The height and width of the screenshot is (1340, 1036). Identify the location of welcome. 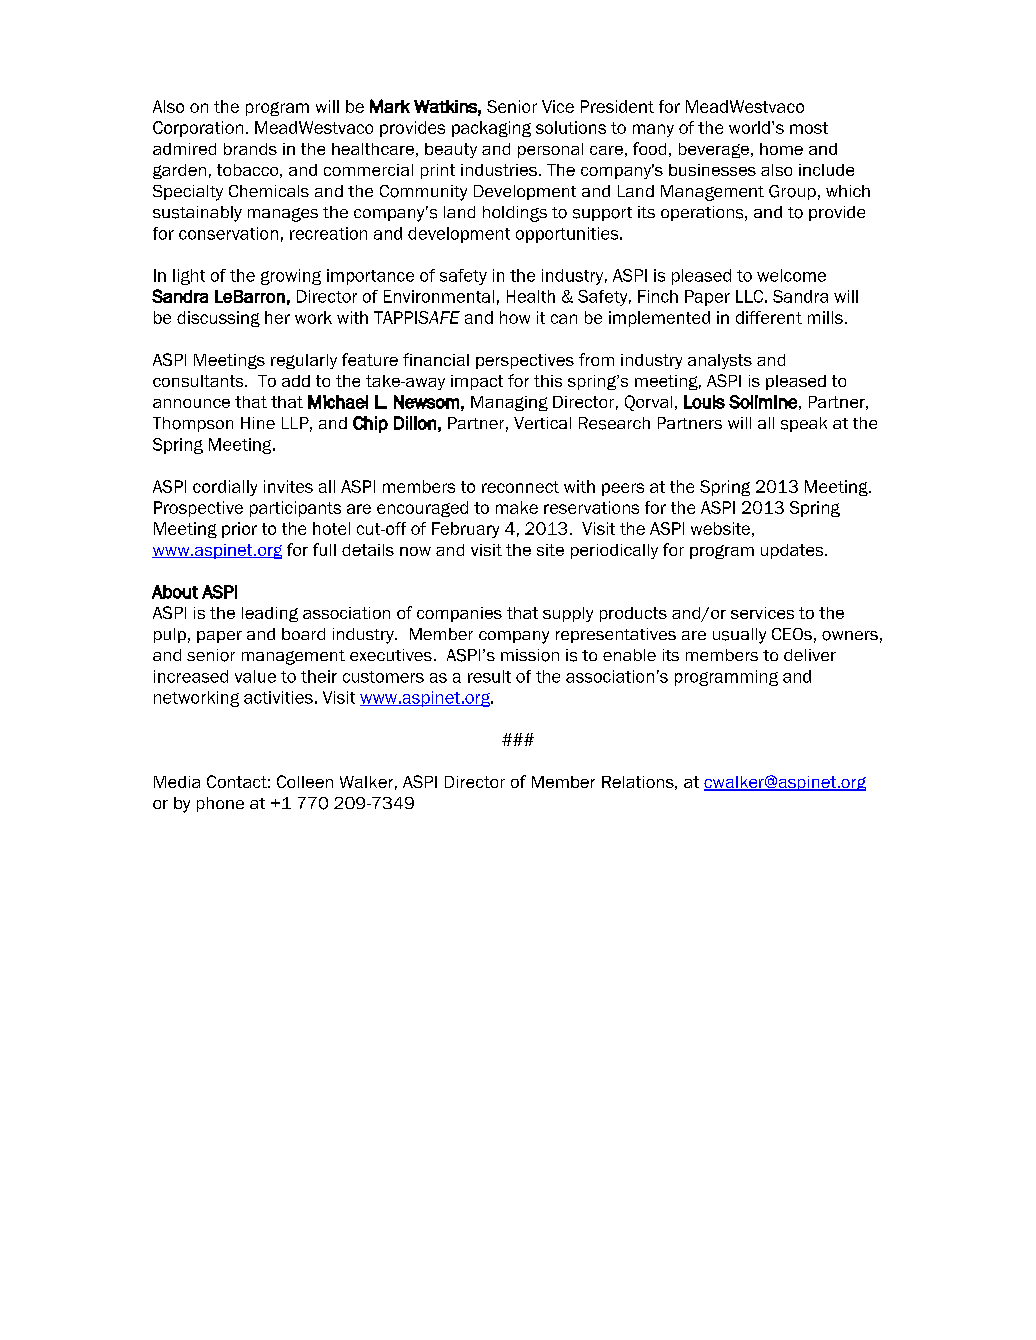
(791, 275).
